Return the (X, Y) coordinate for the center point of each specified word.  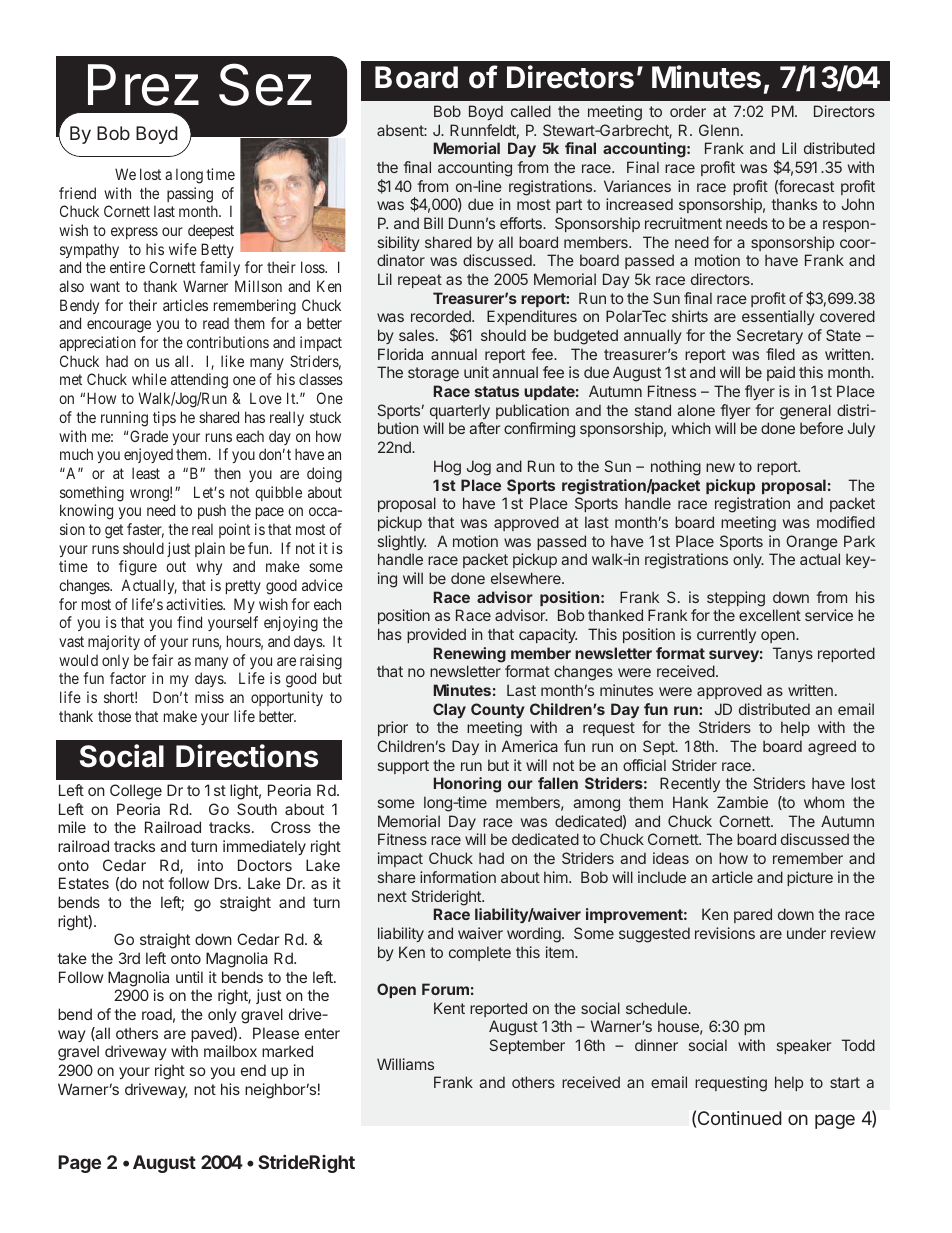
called (531, 111)
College (136, 792)
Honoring (467, 785)
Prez (143, 85)
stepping (736, 599)
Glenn (719, 130)
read (216, 323)
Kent (449, 1008)
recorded (442, 316)
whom (824, 802)
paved (212, 1034)
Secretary (770, 336)
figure (138, 568)
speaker (804, 1046)
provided (436, 635)
